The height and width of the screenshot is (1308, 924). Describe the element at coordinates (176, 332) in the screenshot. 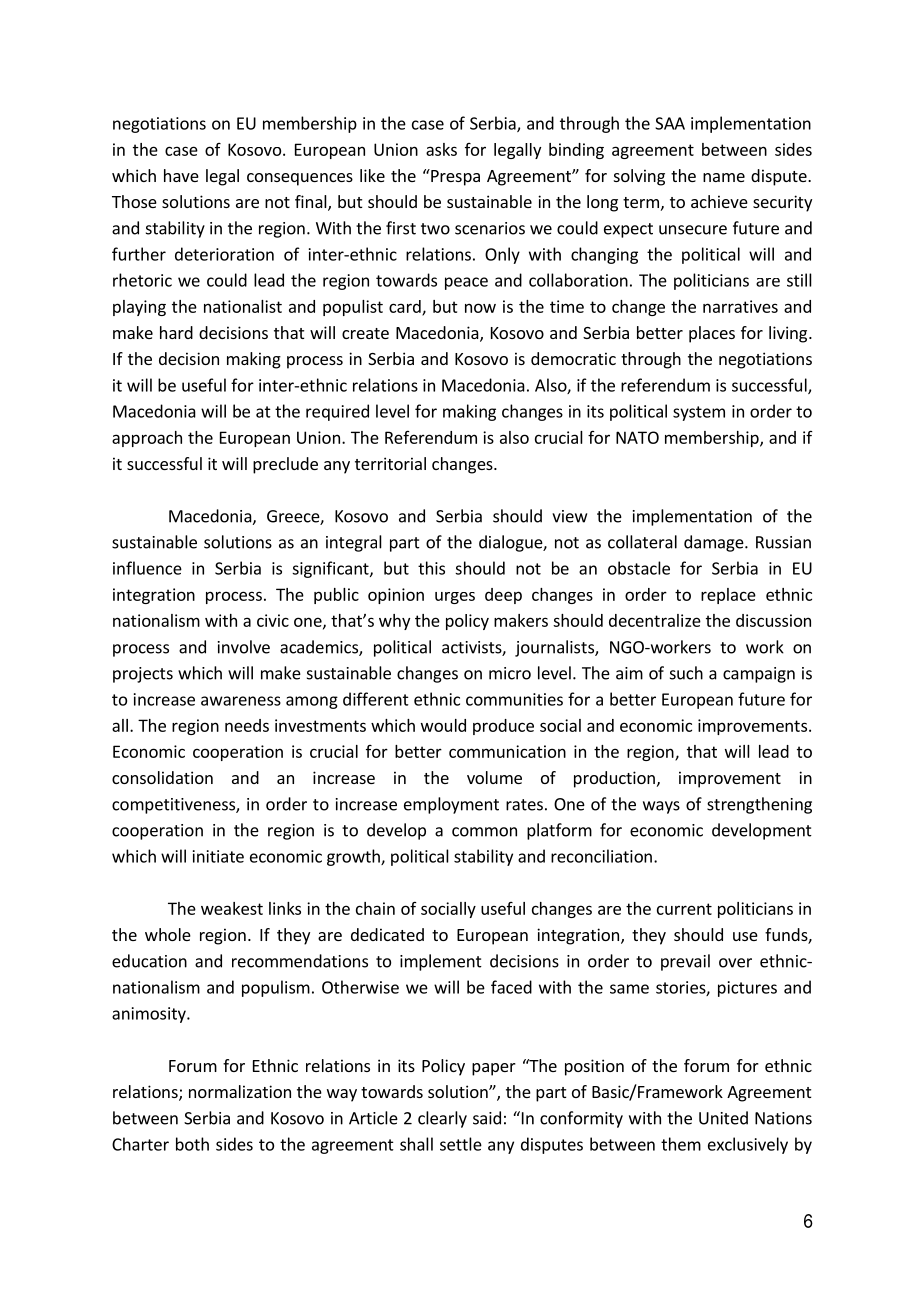

I see `hard` at that location.
